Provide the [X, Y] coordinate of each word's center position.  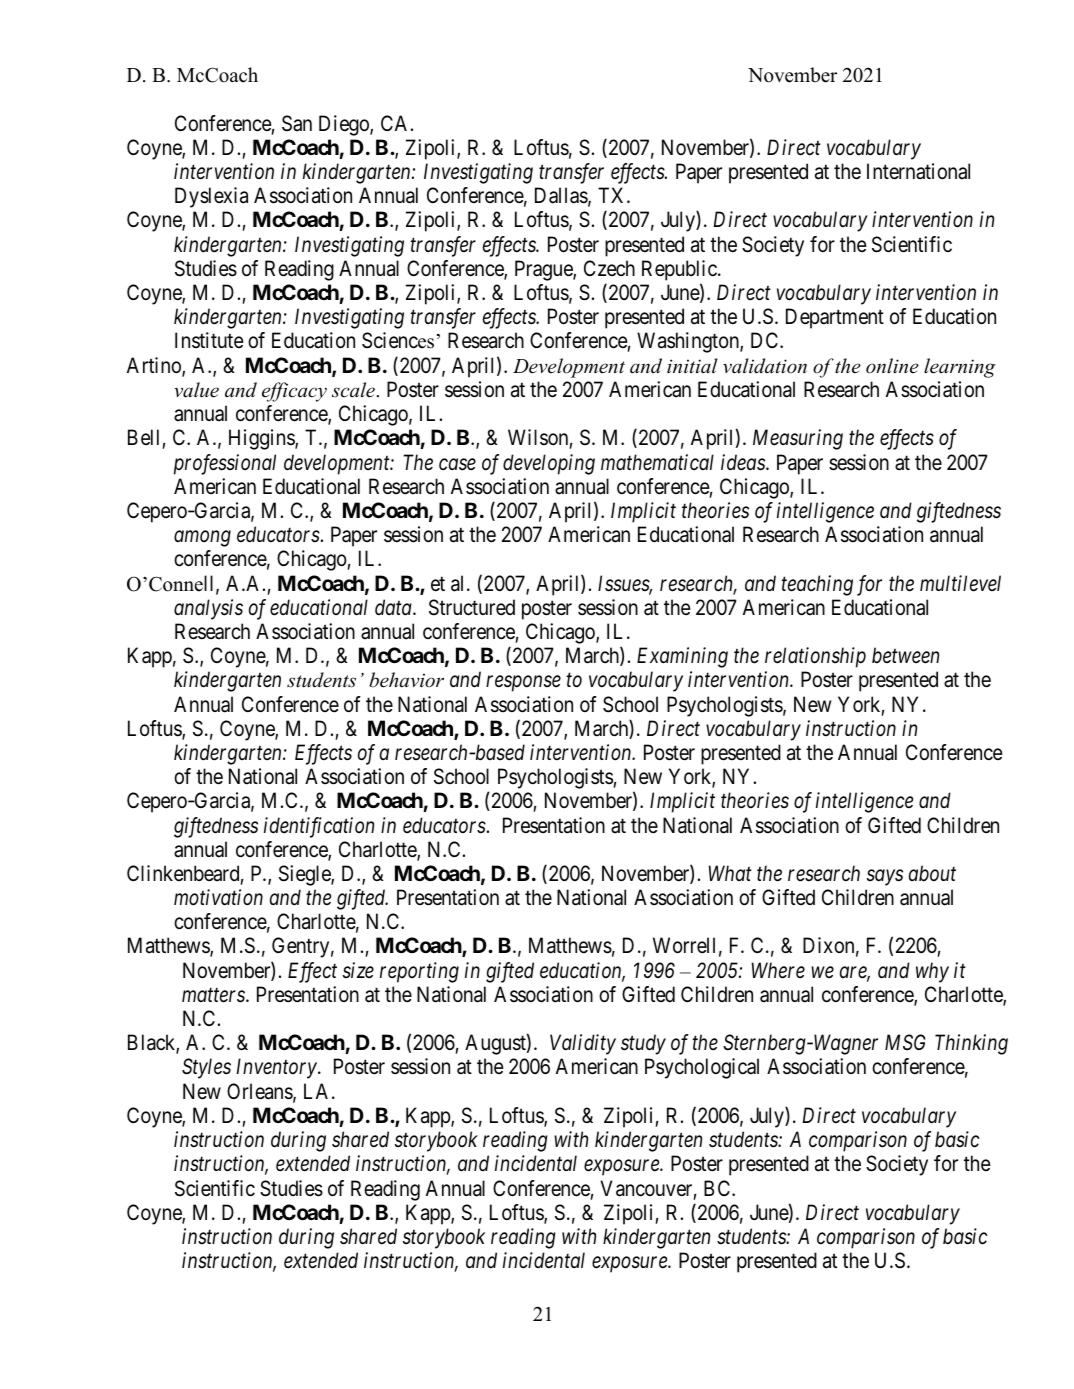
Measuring [798, 440]
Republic [680, 270]
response [523, 684]
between [905, 655]
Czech [609, 268]
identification [319, 827]
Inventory [277, 1069]
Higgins [262, 439]
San [297, 123]
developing [549, 464]
